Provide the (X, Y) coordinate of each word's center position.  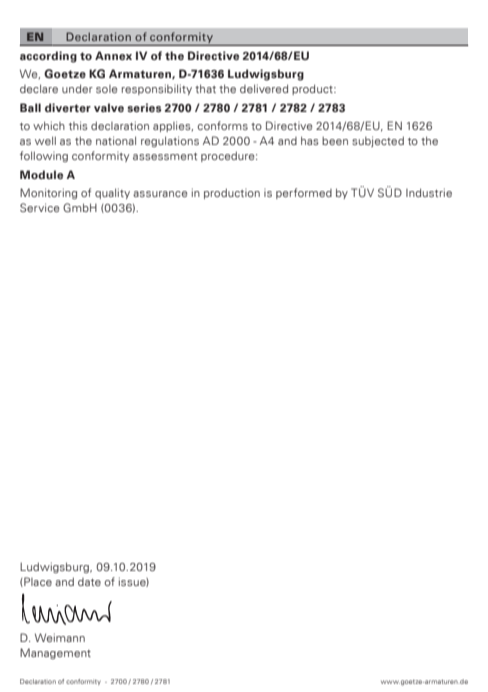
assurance (160, 194)
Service (40, 207)
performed (304, 193)
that (205, 88)
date (89, 582)
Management (55, 653)
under (77, 88)
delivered (264, 88)
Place (37, 582)
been (335, 141)
